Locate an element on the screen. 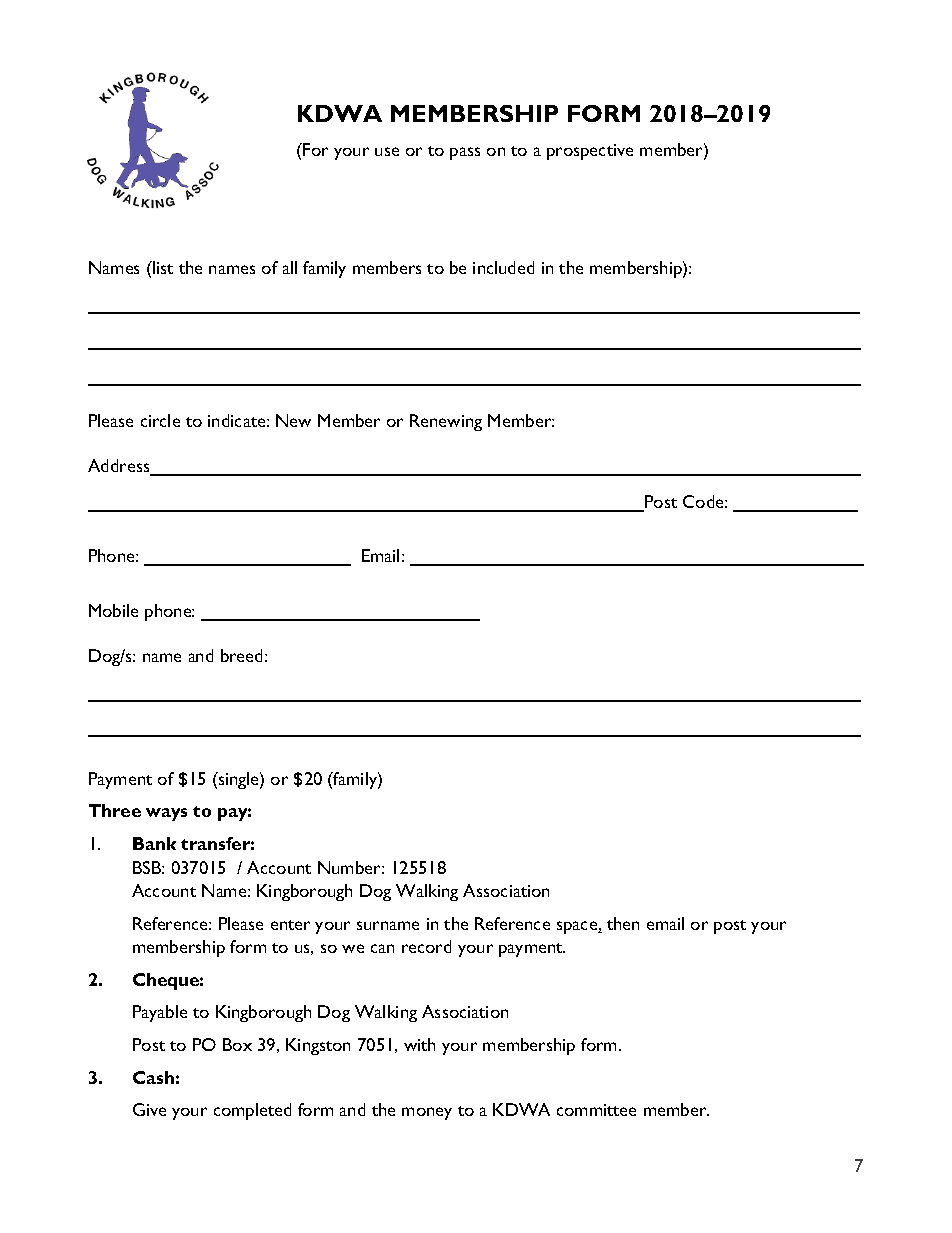 The width and height of the screenshot is (952, 1233). Bank is located at coordinates (154, 843).
